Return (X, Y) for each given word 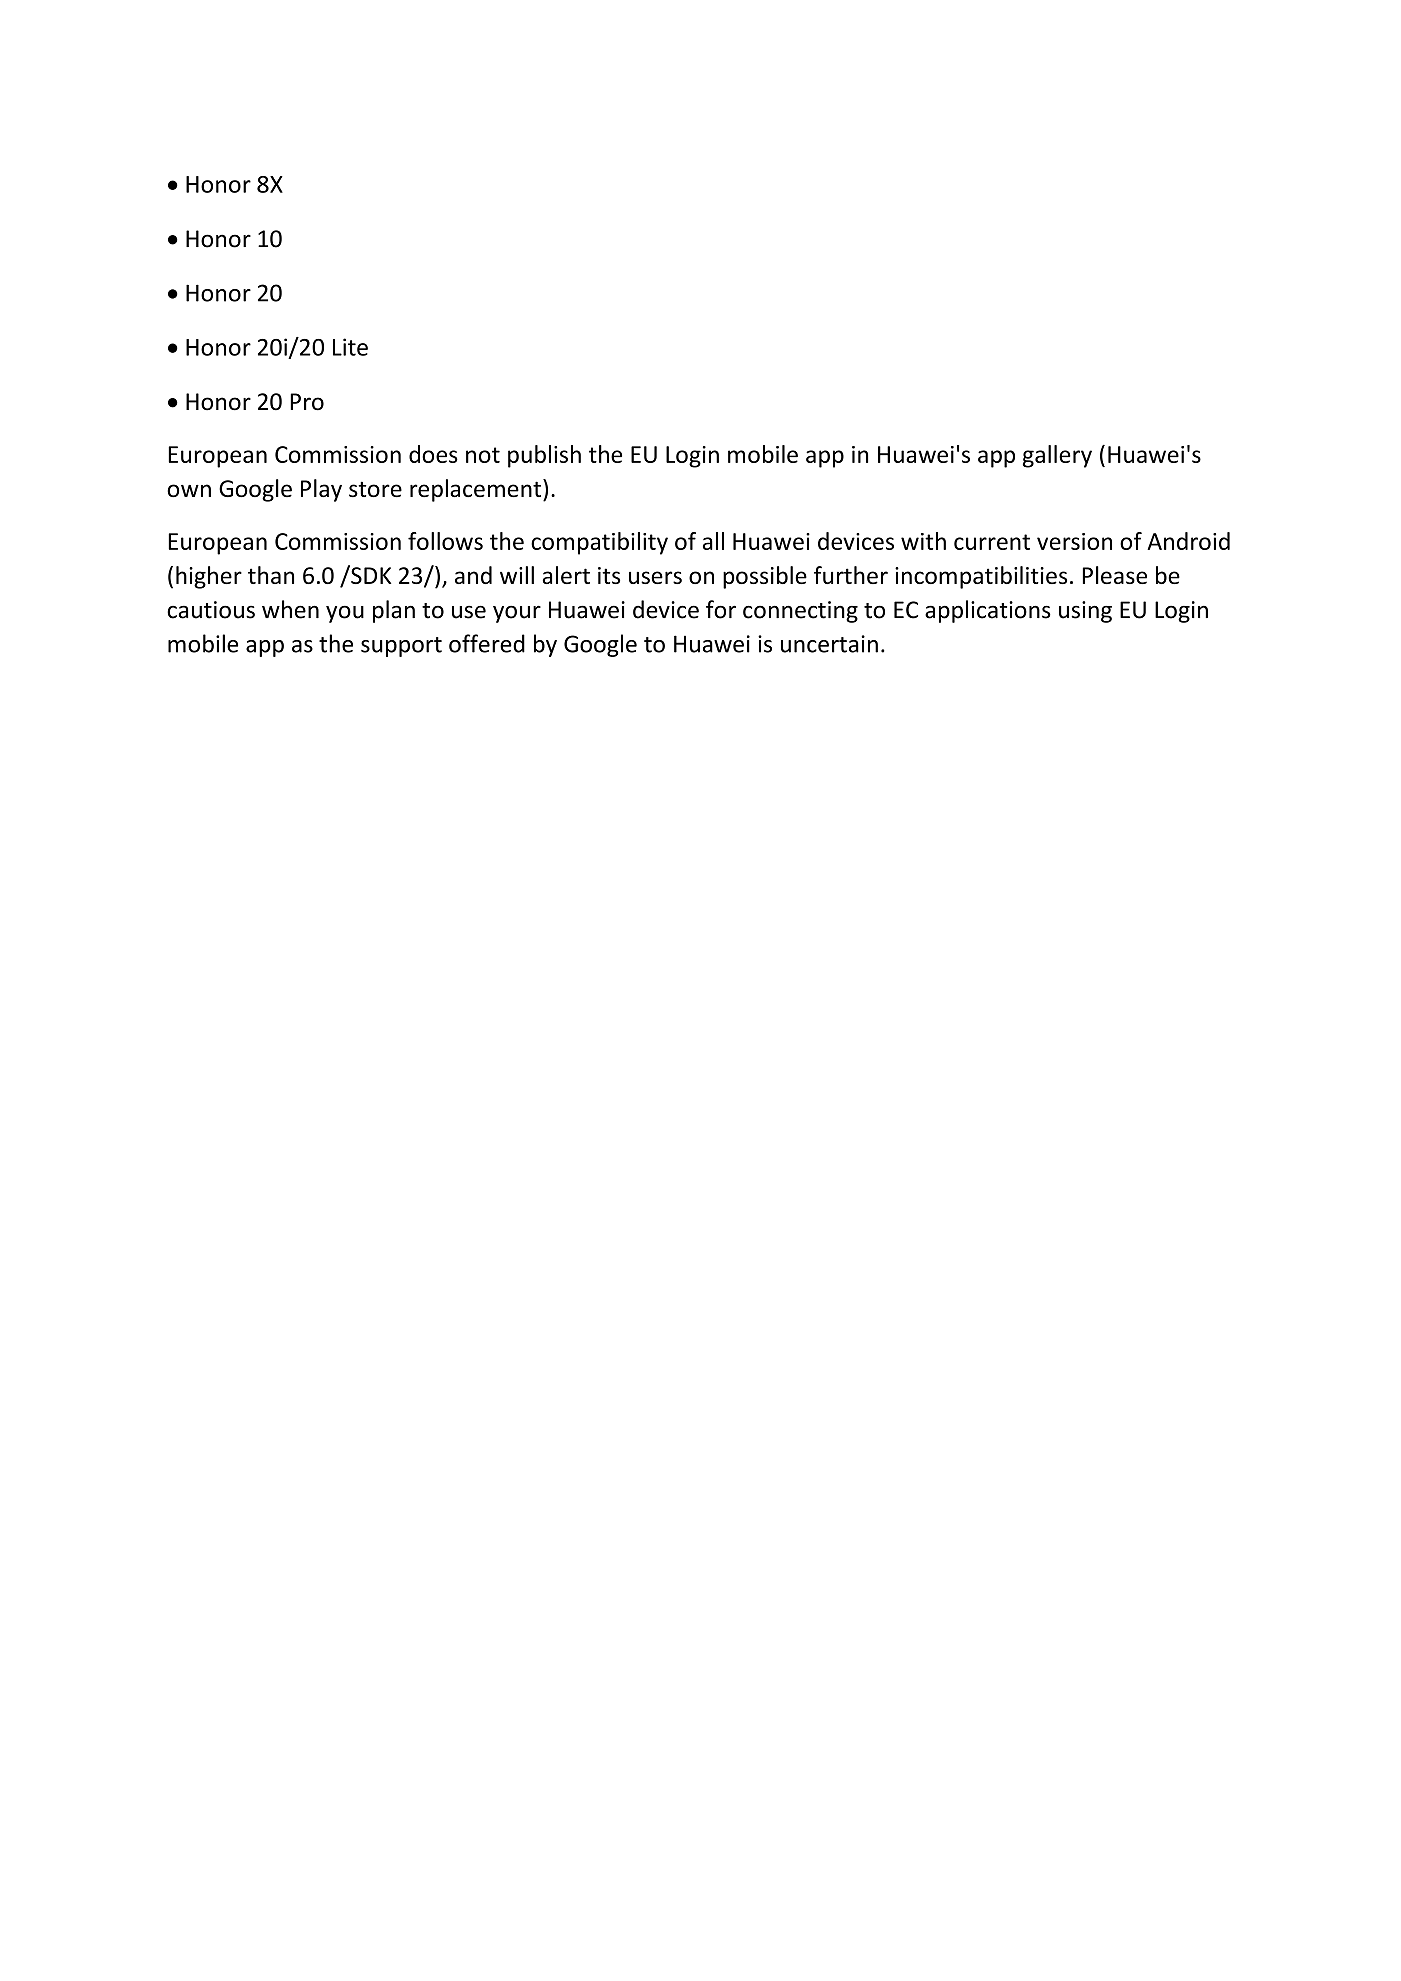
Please (1115, 575)
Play (321, 490)
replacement (475, 490)
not (483, 455)
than (271, 575)
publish (544, 456)
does (433, 454)
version (1074, 541)
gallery (1057, 456)
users (655, 577)
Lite (350, 347)
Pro (307, 402)
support (401, 647)
